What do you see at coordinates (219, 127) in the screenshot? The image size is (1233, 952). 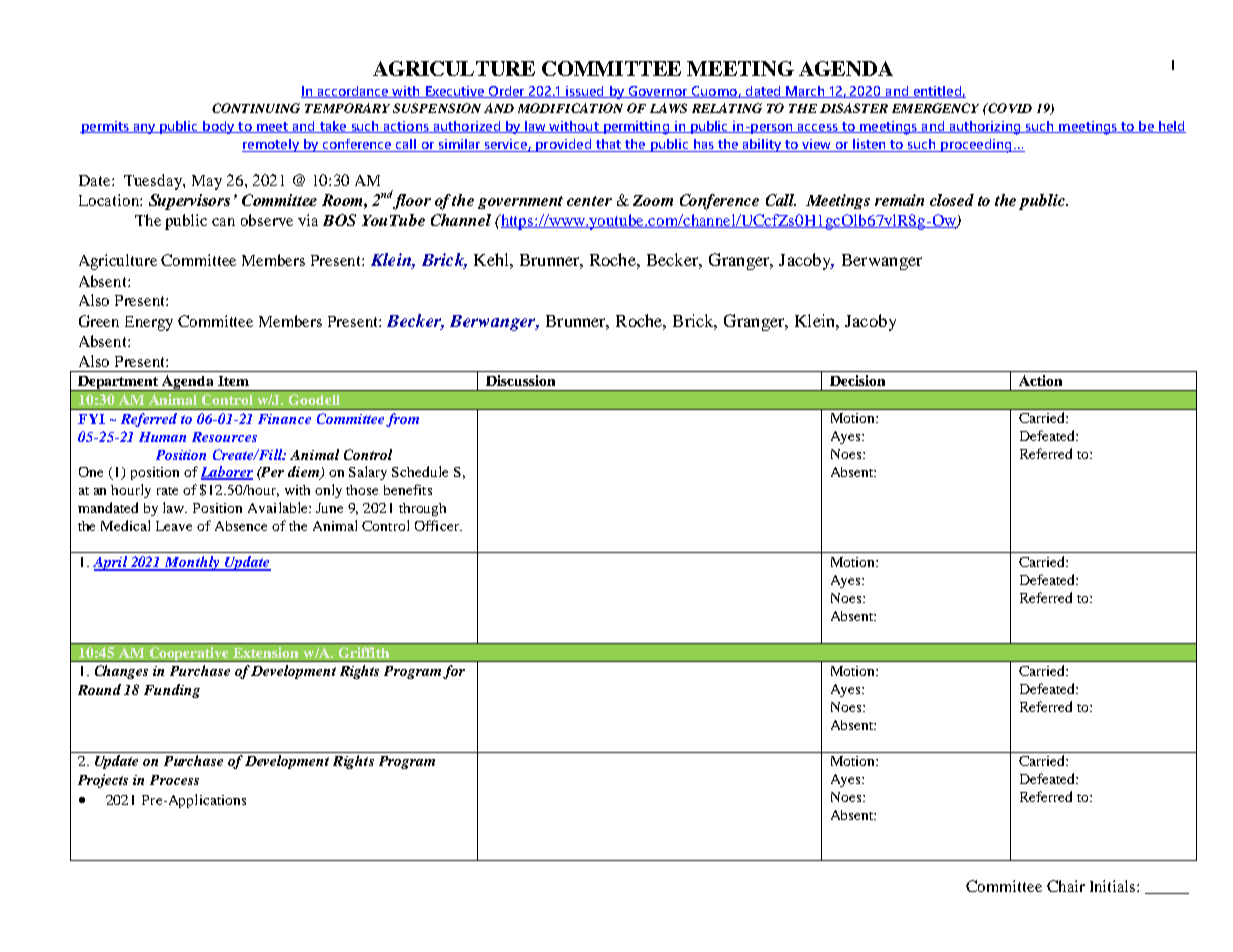 I see `body` at bounding box center [219, 127].
